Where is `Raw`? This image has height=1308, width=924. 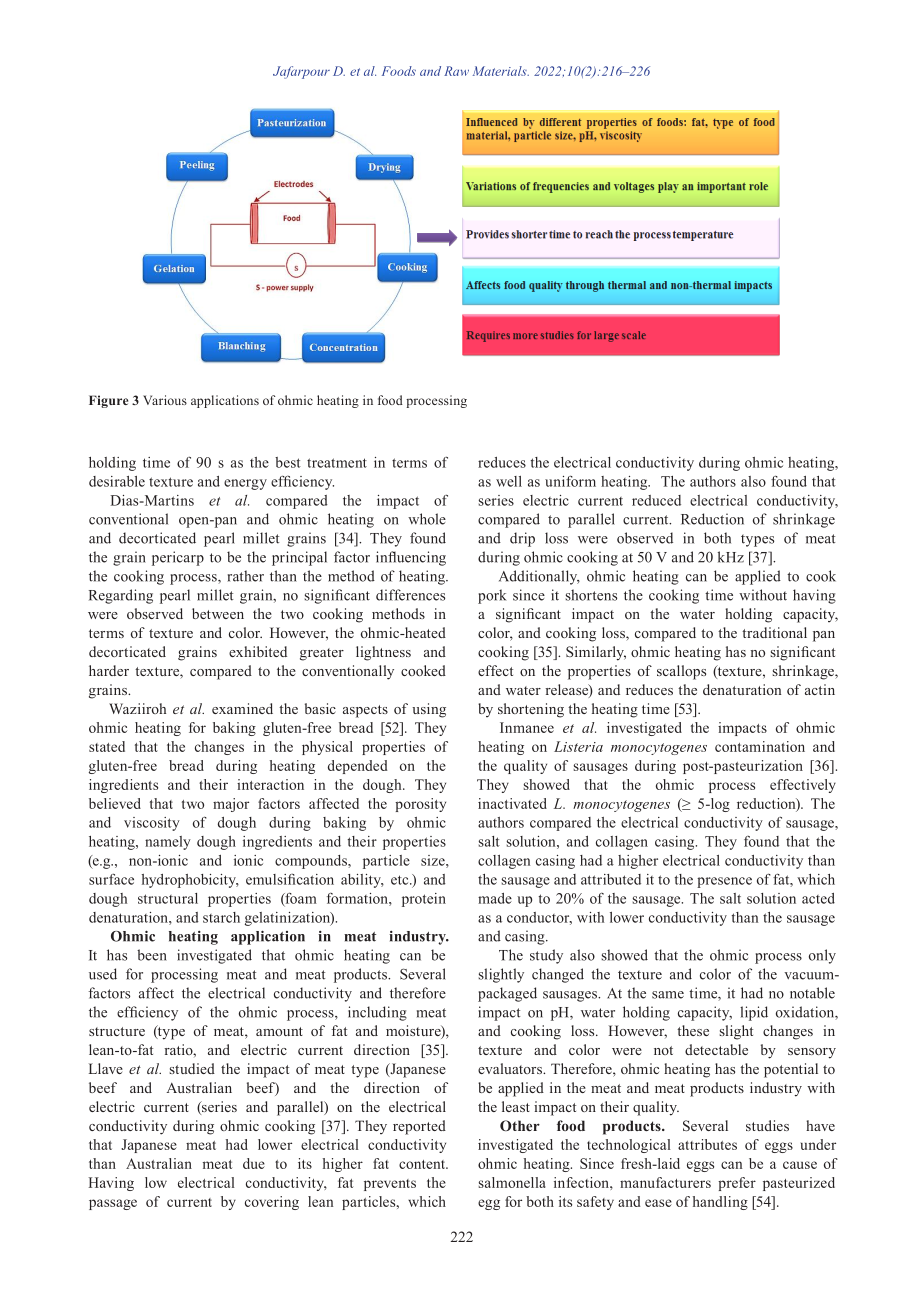
Raw is located at coordinates (456, 71).
